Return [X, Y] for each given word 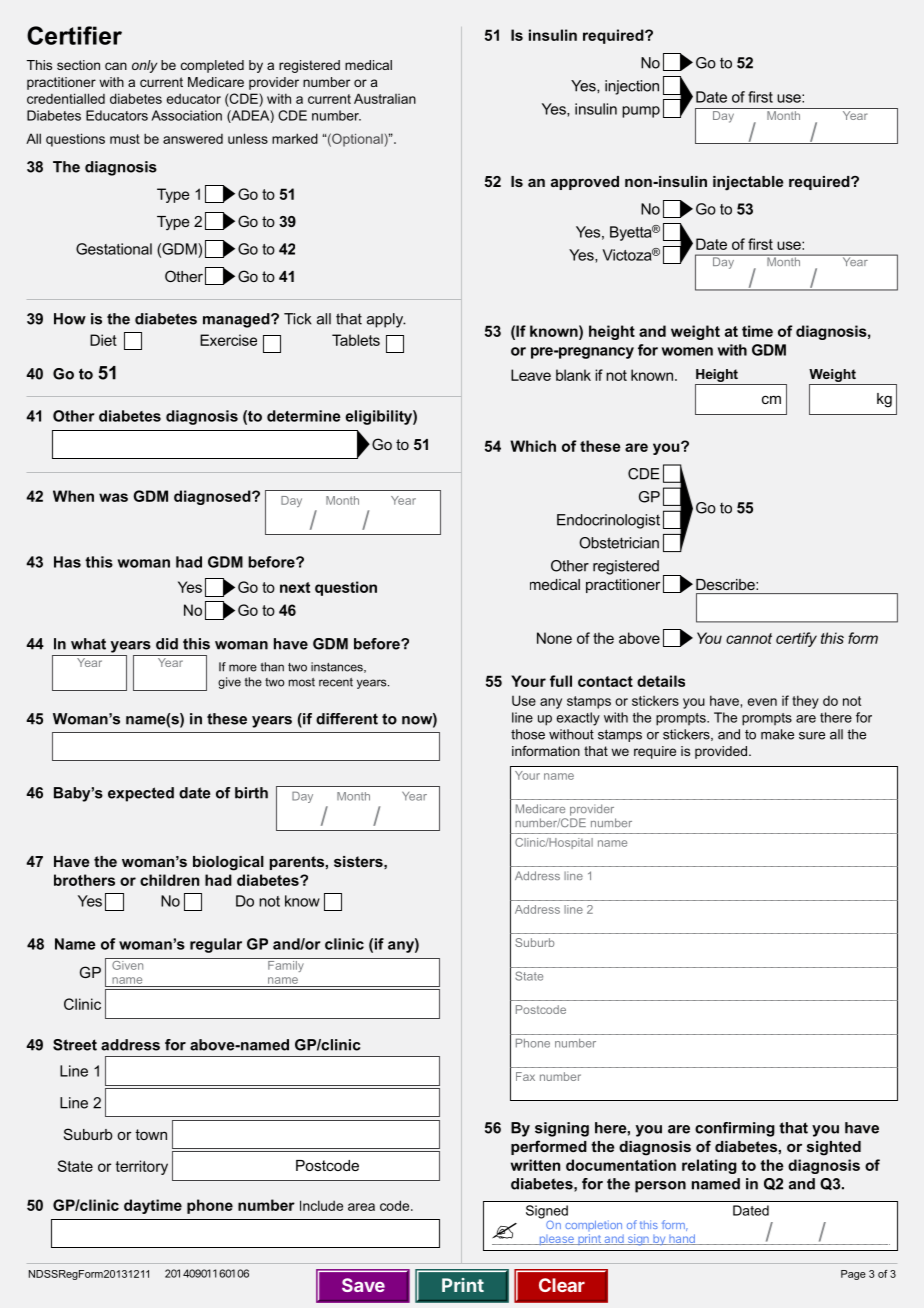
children [169, 880]
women [687, 351]
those [528, 734]
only [144, 66]
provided [722, 752]
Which [533, 446]
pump [641, 112]
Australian [385, 98]
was [113, 497]
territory [142, 1167]
